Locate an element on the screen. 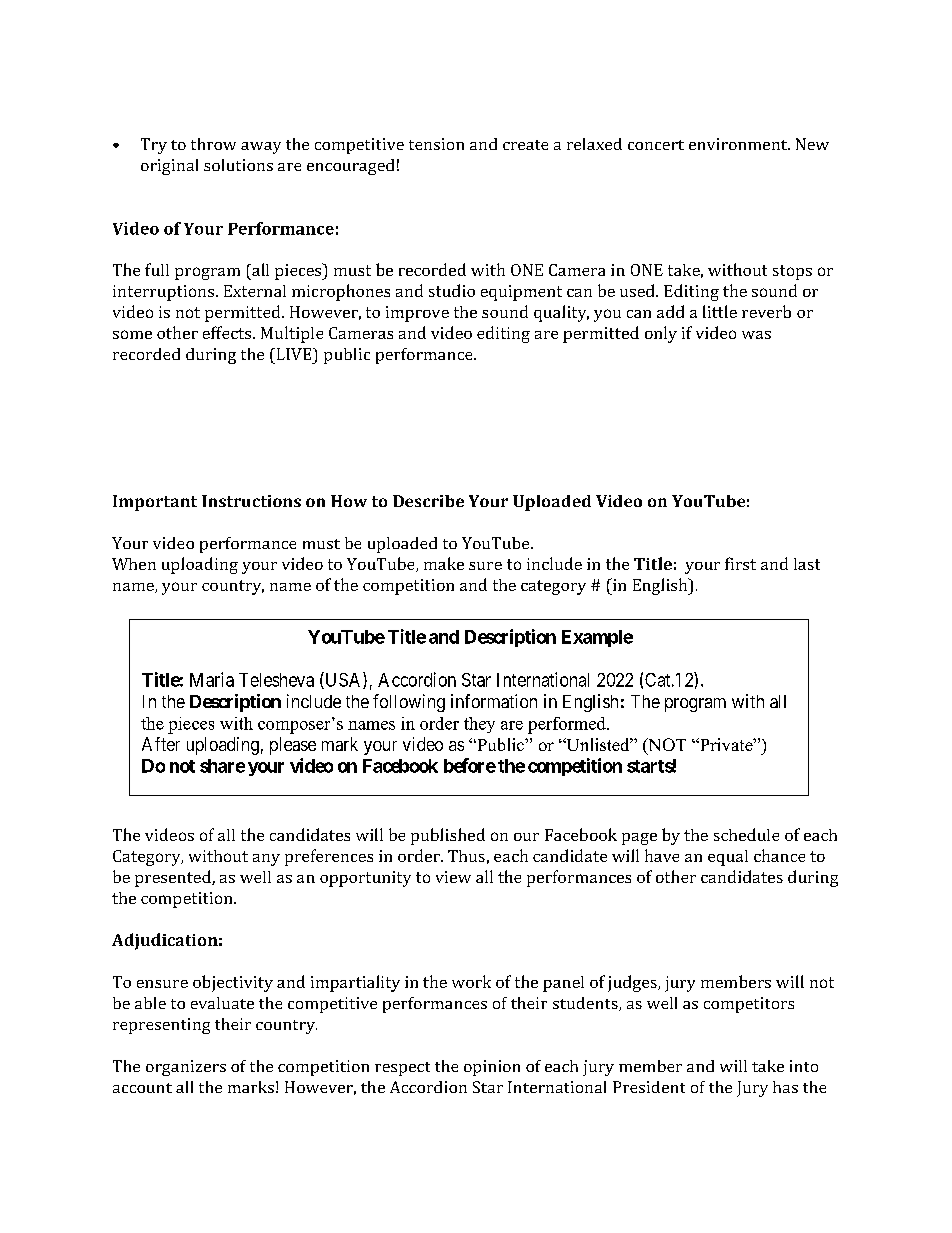 Image resolution: width=952 pixels, height=1233 pixels. Maria is located at coordinates (212, 679).
